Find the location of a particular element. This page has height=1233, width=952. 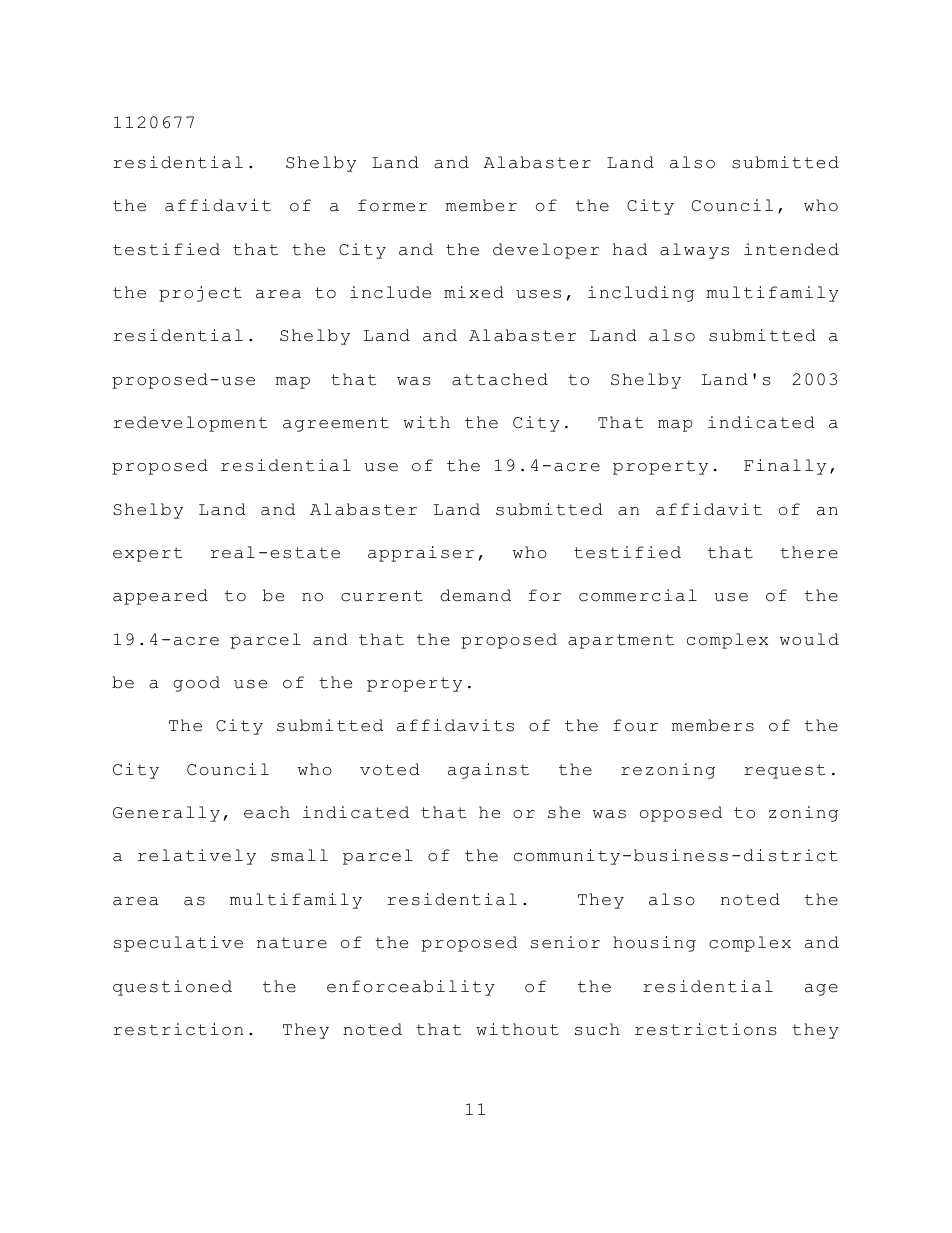

questioned is located at coordinates (172, 988).
